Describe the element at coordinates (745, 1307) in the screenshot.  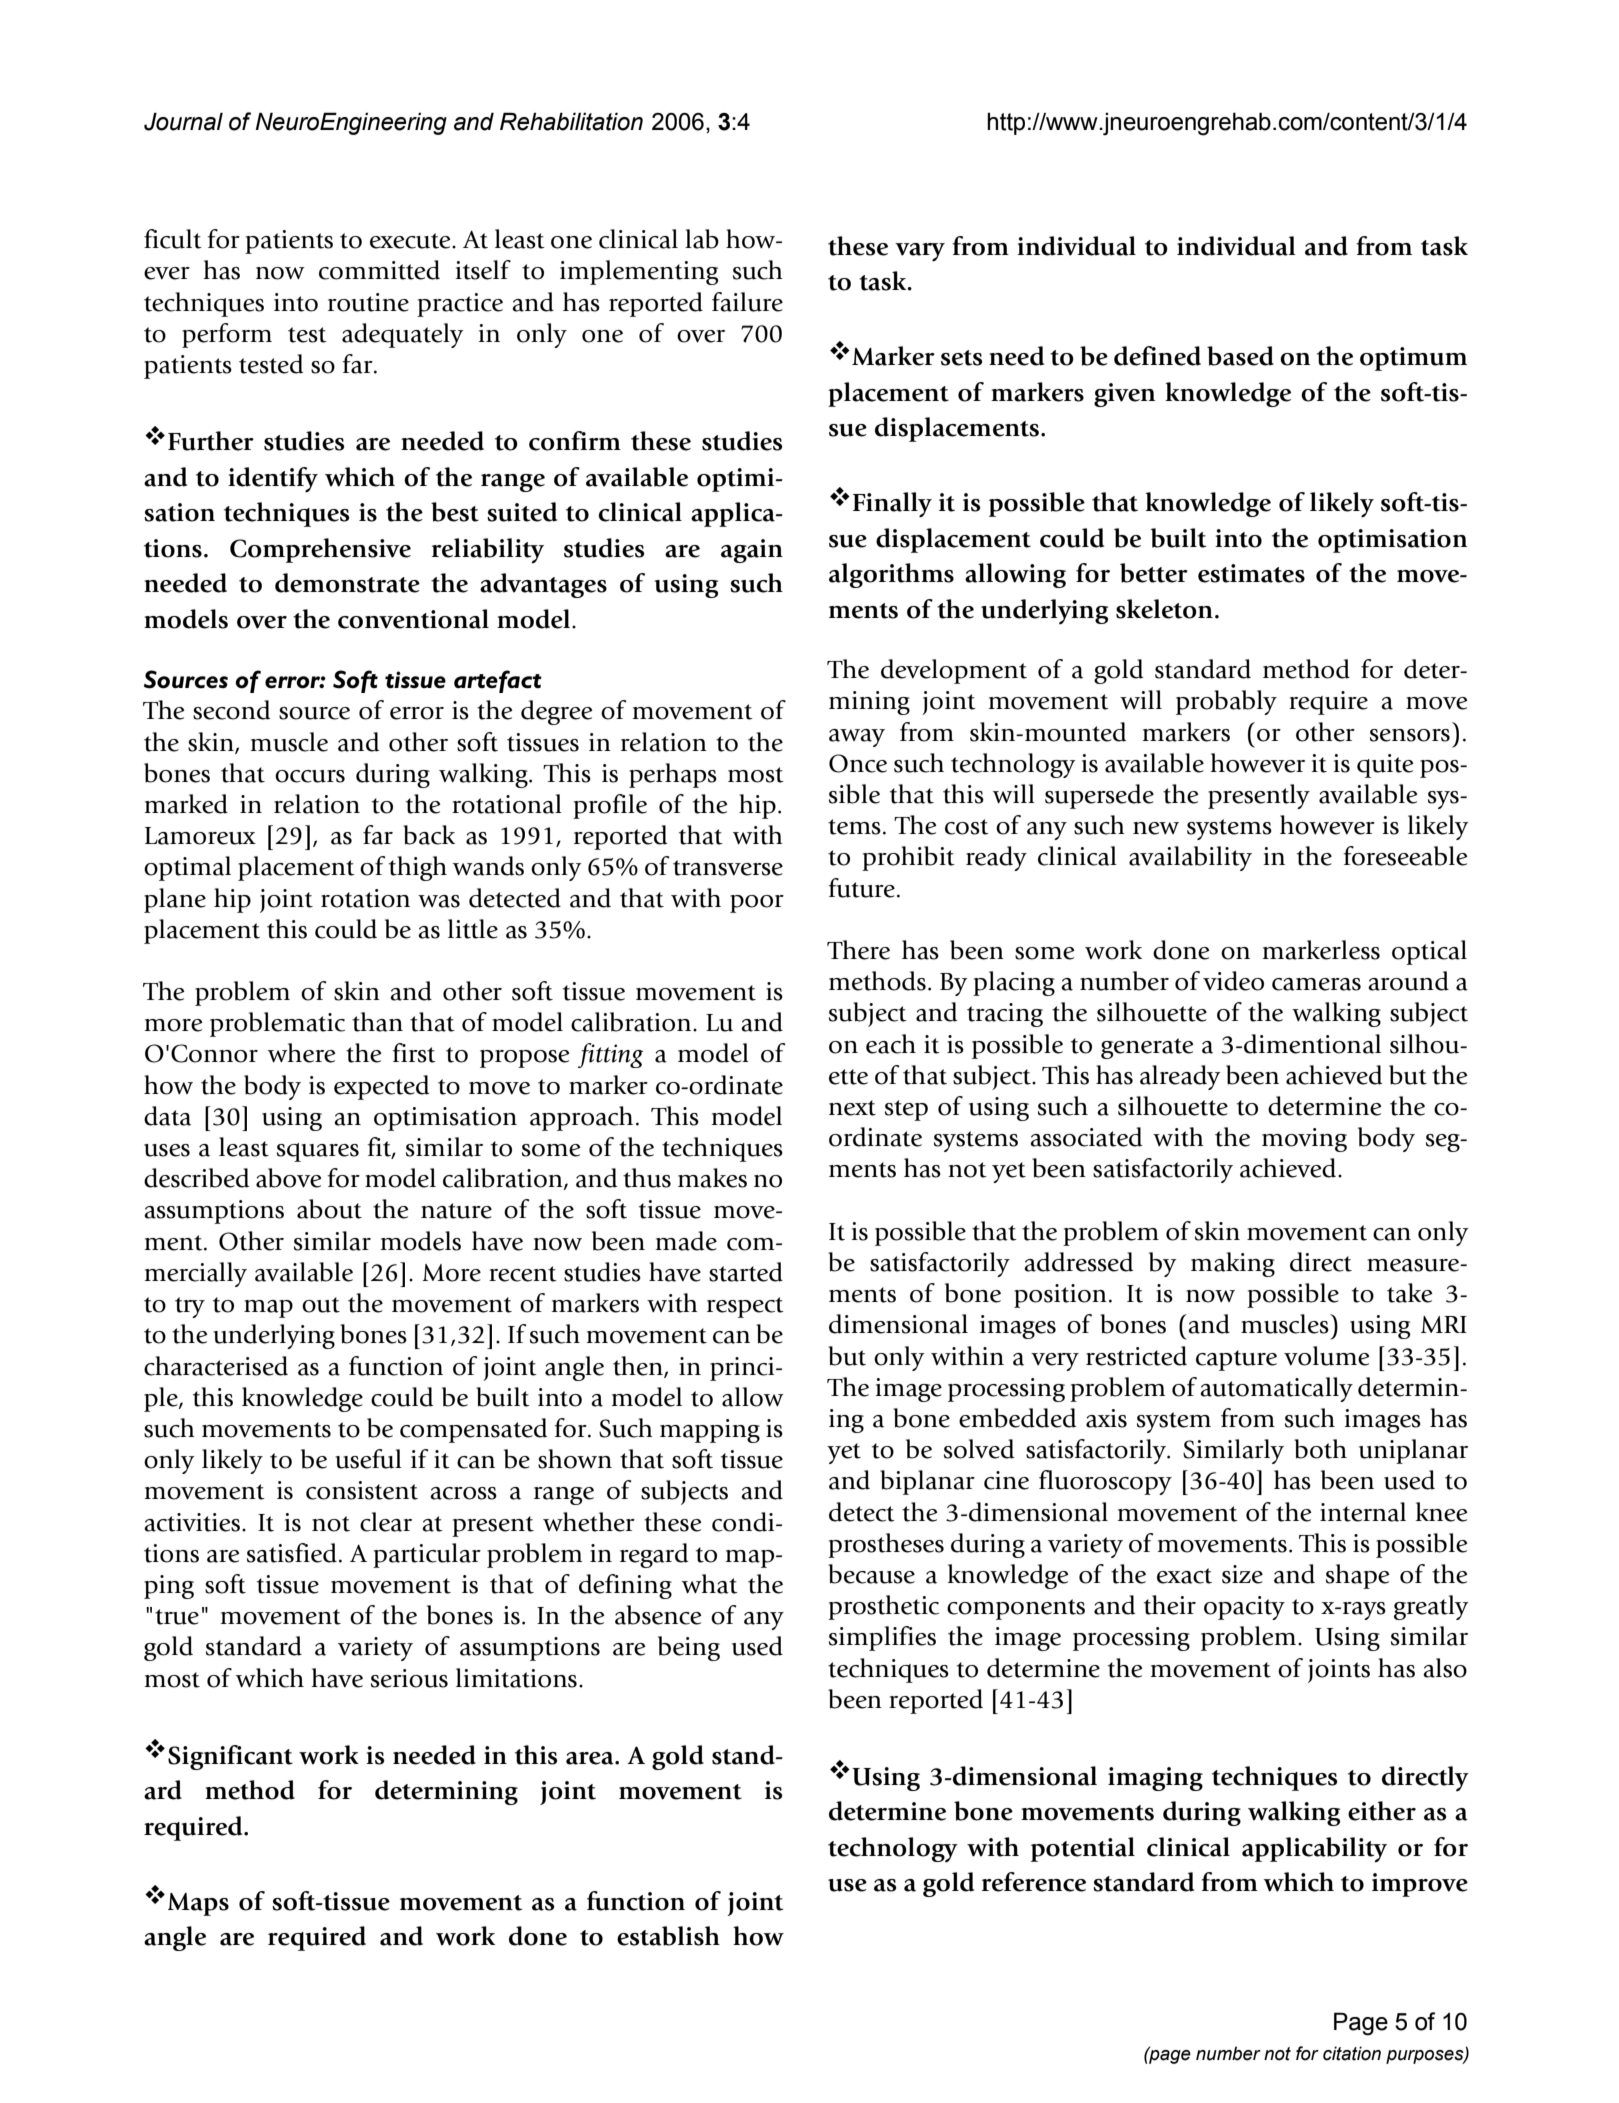
I see `respect` at that location.
